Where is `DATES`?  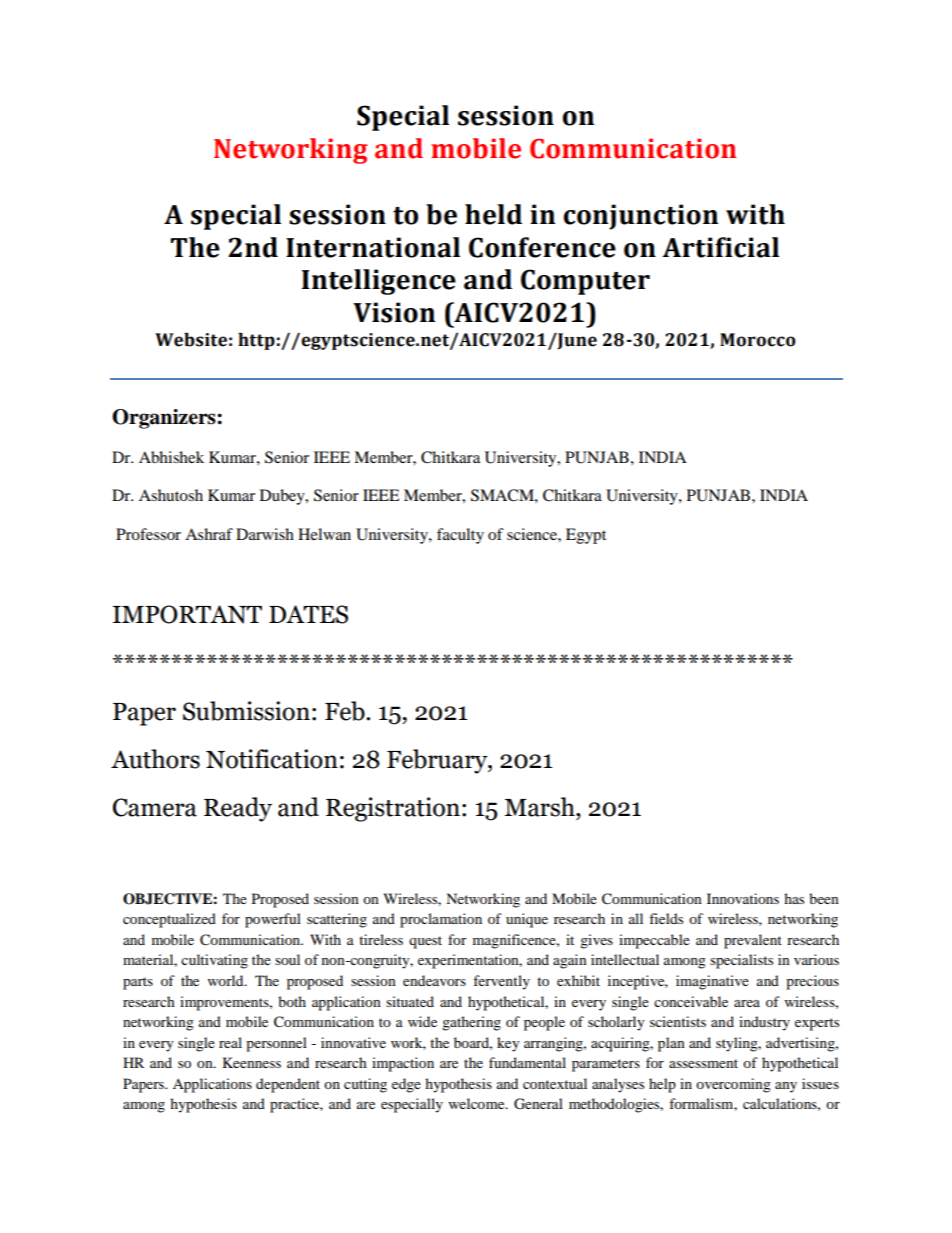 DATES is located at coordinates (308, 614).
